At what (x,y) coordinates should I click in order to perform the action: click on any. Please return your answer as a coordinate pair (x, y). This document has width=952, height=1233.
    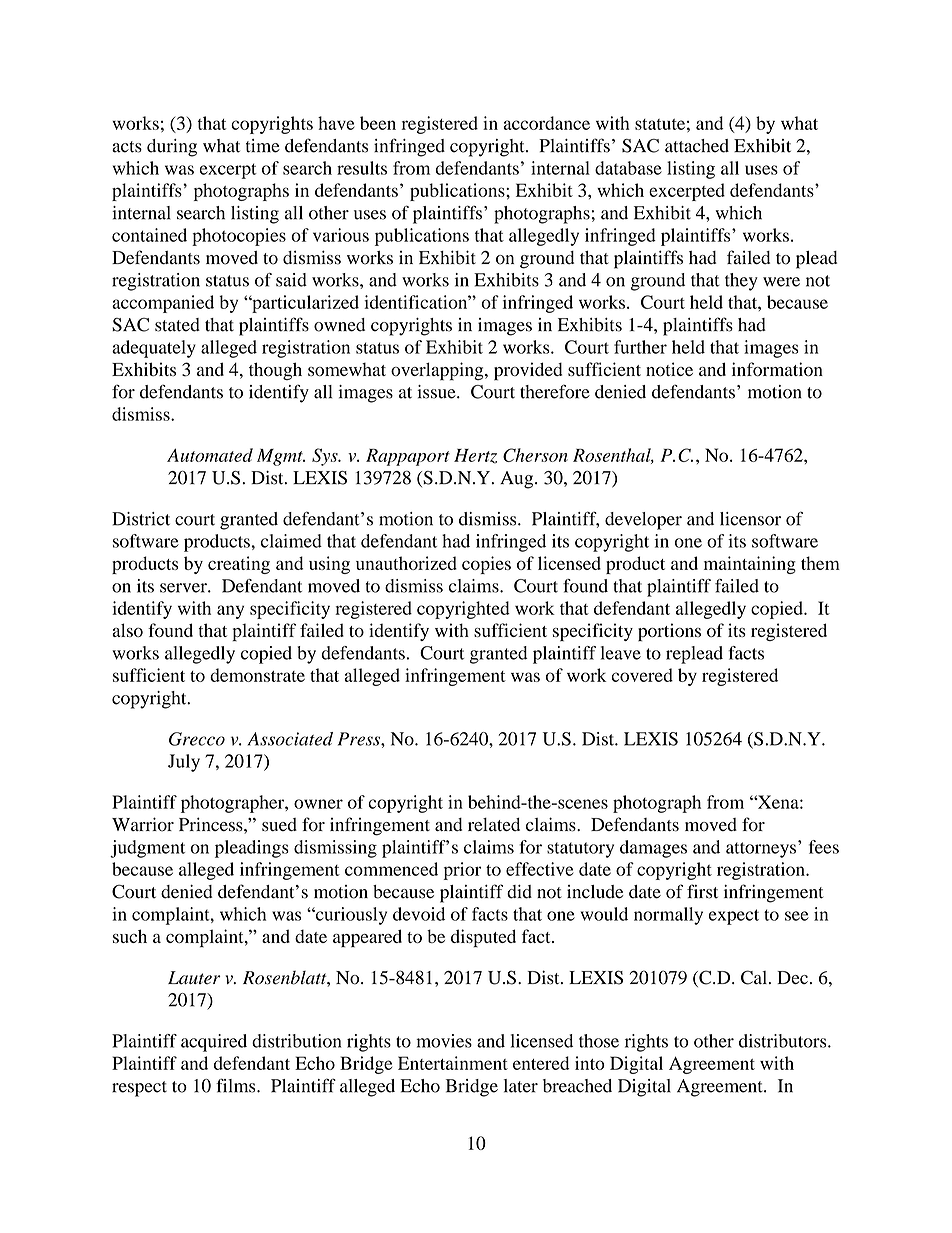
    Looking at the image, I should click on (230, 612).
